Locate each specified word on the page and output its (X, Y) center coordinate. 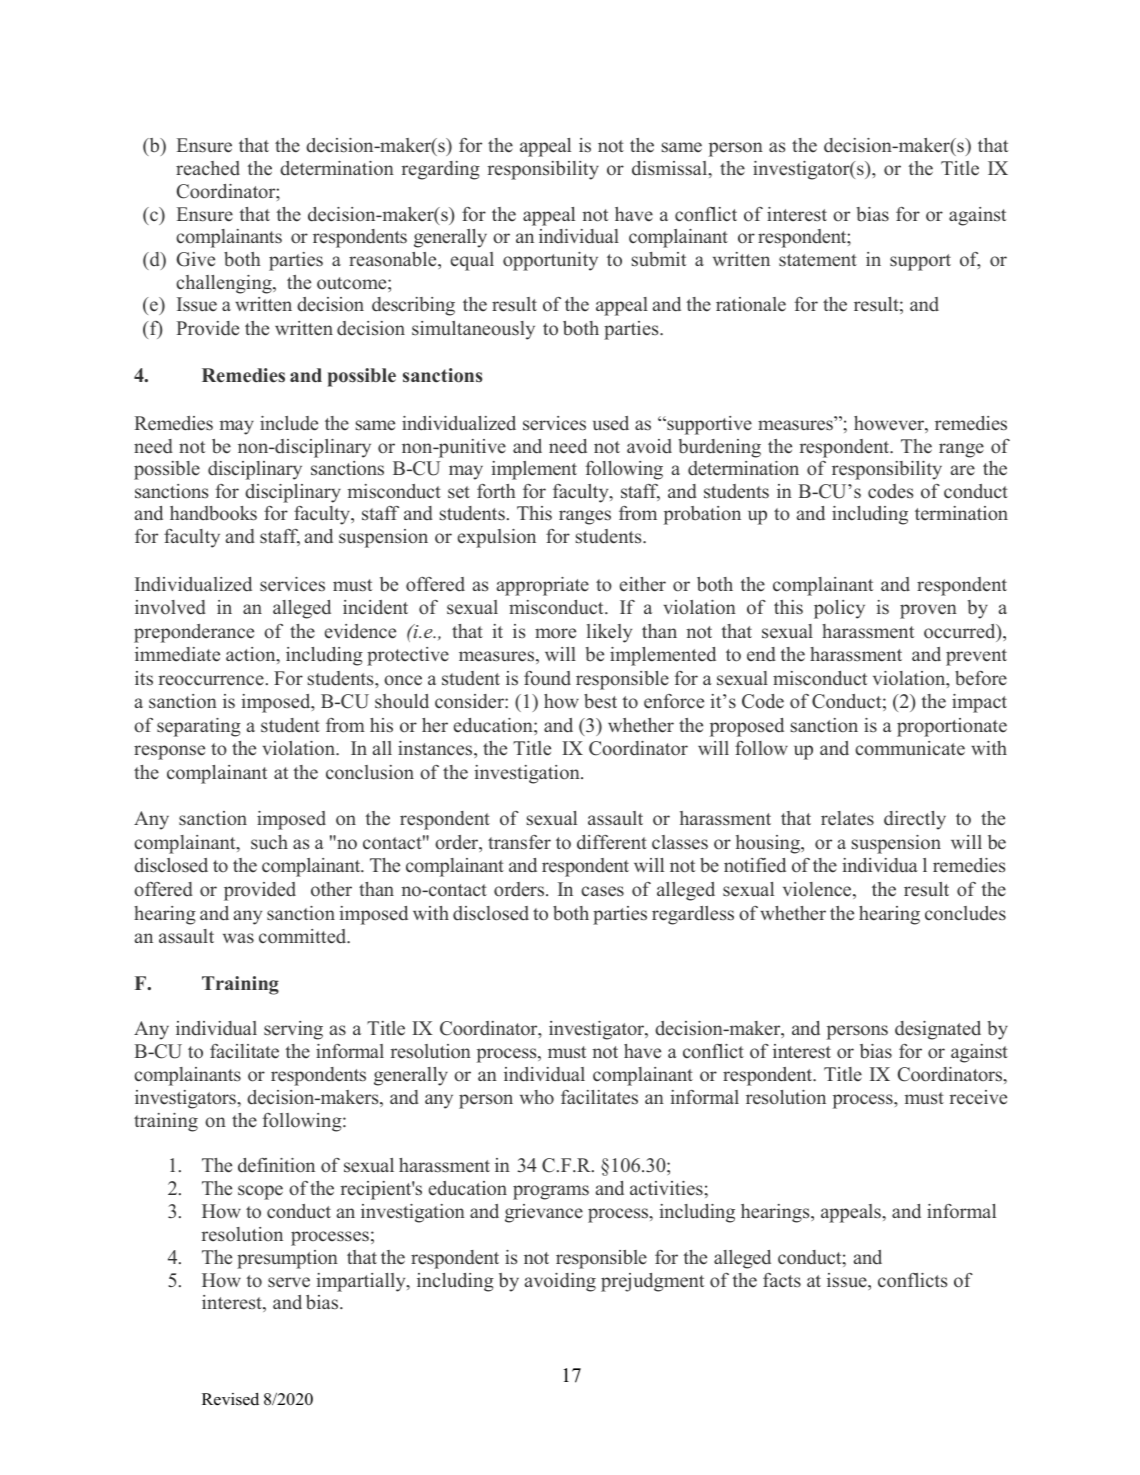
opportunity (550, 261)
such (269, 842)
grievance (544, 1213)
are (963, 470)
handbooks (213, 513)
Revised (230, 1399)
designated (938, 1030)
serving (293, 1030)
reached (208, 168)
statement (818, 260)
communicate (910, 748)
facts (782, 1280)
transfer (519, 842)
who (537, 1097)
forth (496, 491)
